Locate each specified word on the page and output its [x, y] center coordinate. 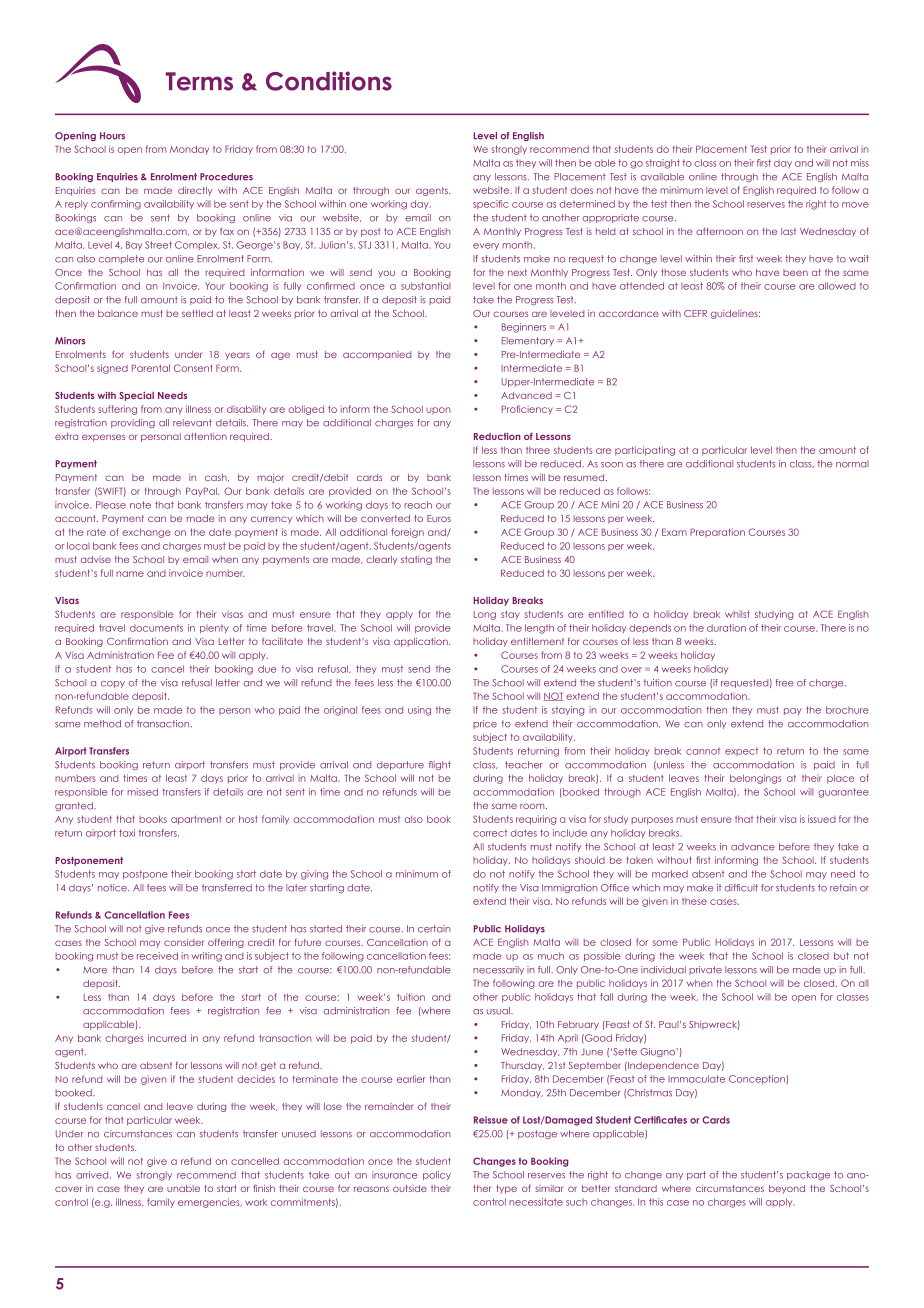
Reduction [497, 436]
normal [852, 464]
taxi [127, 833]
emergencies [210, 1203]
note [140, 505]
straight [663, 164]
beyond [787, 1189]
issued [822, 819]
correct [490, 833]
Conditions [329, 81]
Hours [112, 136]
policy [437, 1175]
